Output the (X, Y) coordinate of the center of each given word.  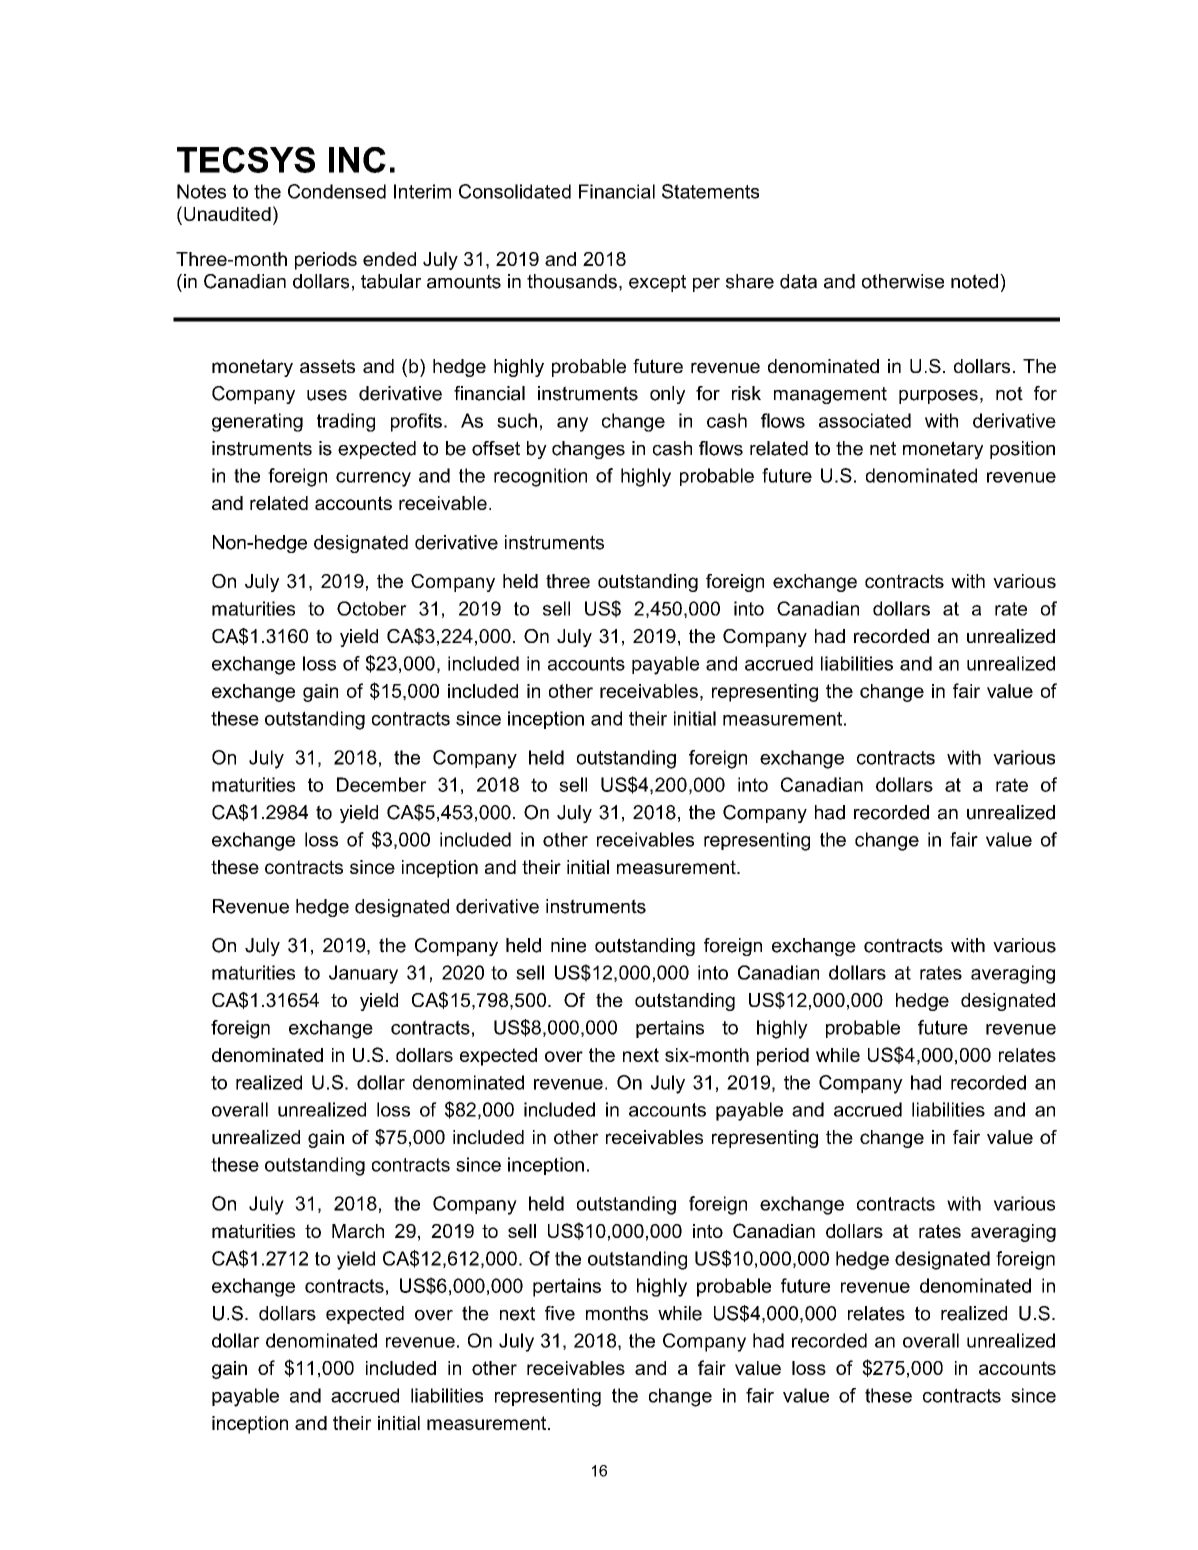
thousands (572, 281)
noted (974, 281)
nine (568, 945)
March (358, 1231)
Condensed (337, 191)
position (1022, 450)
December (381, 784)
